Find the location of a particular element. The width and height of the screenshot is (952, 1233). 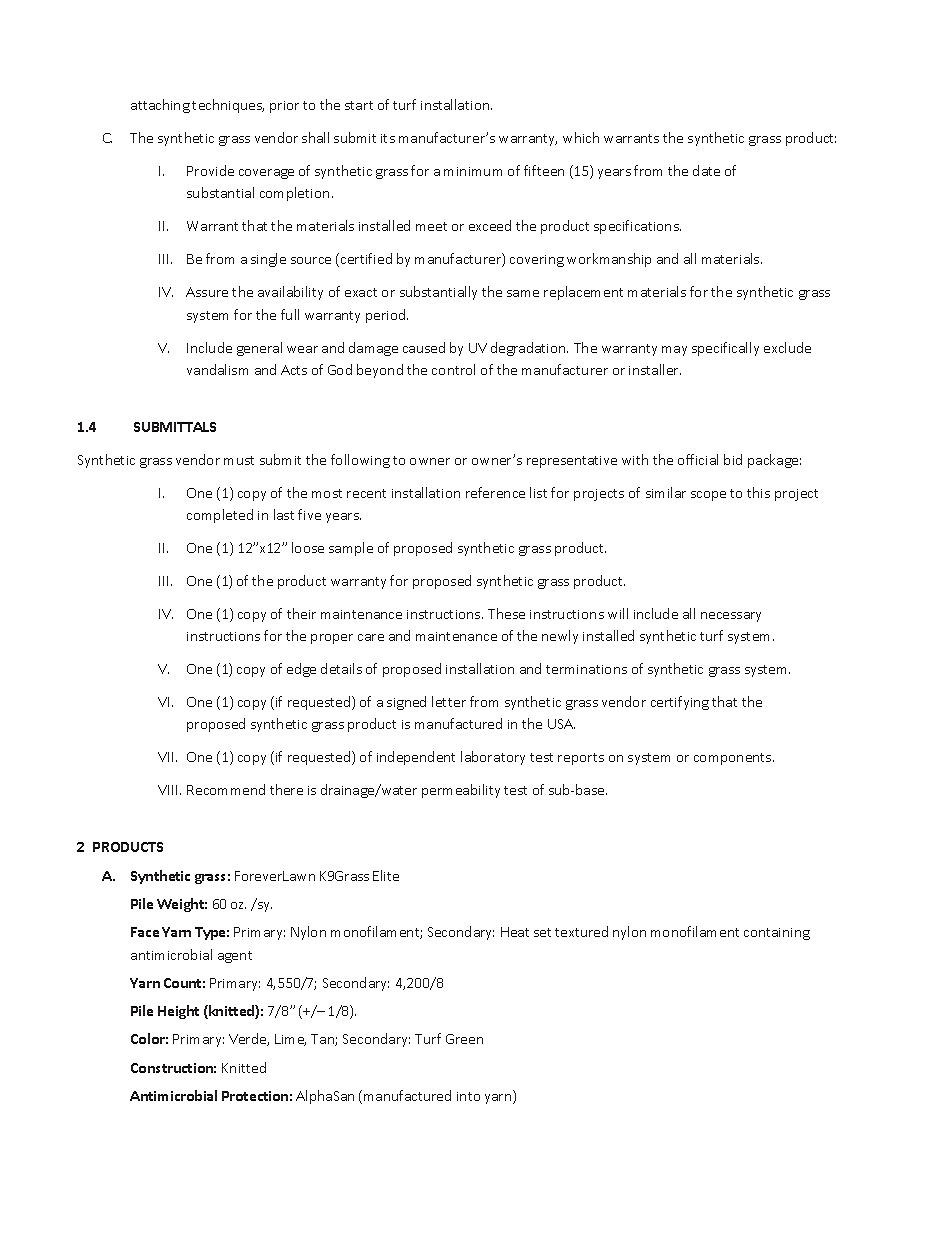

must is located at coordinates (239, 460).
